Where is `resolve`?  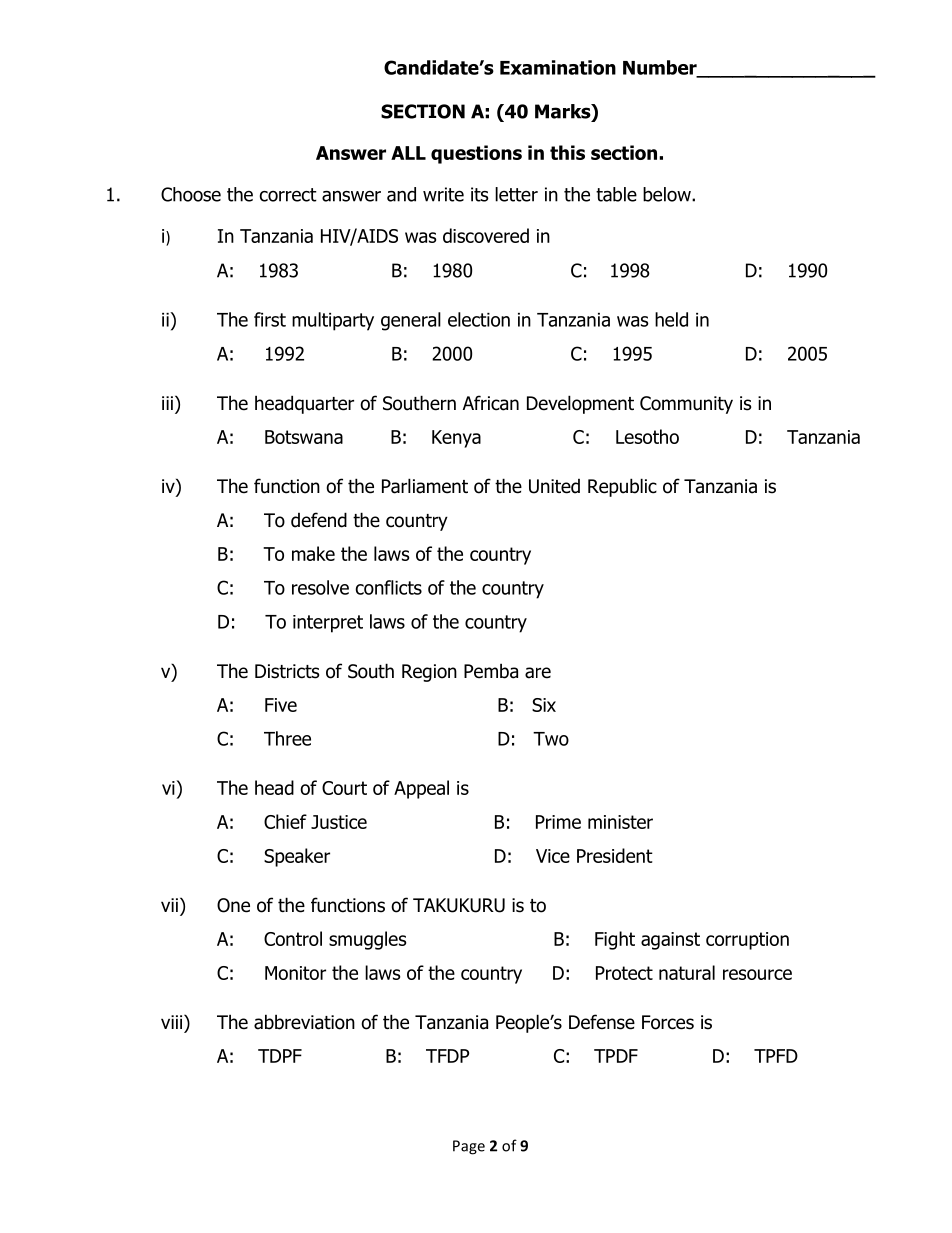
resolve is located at coordinates (320, 587).
